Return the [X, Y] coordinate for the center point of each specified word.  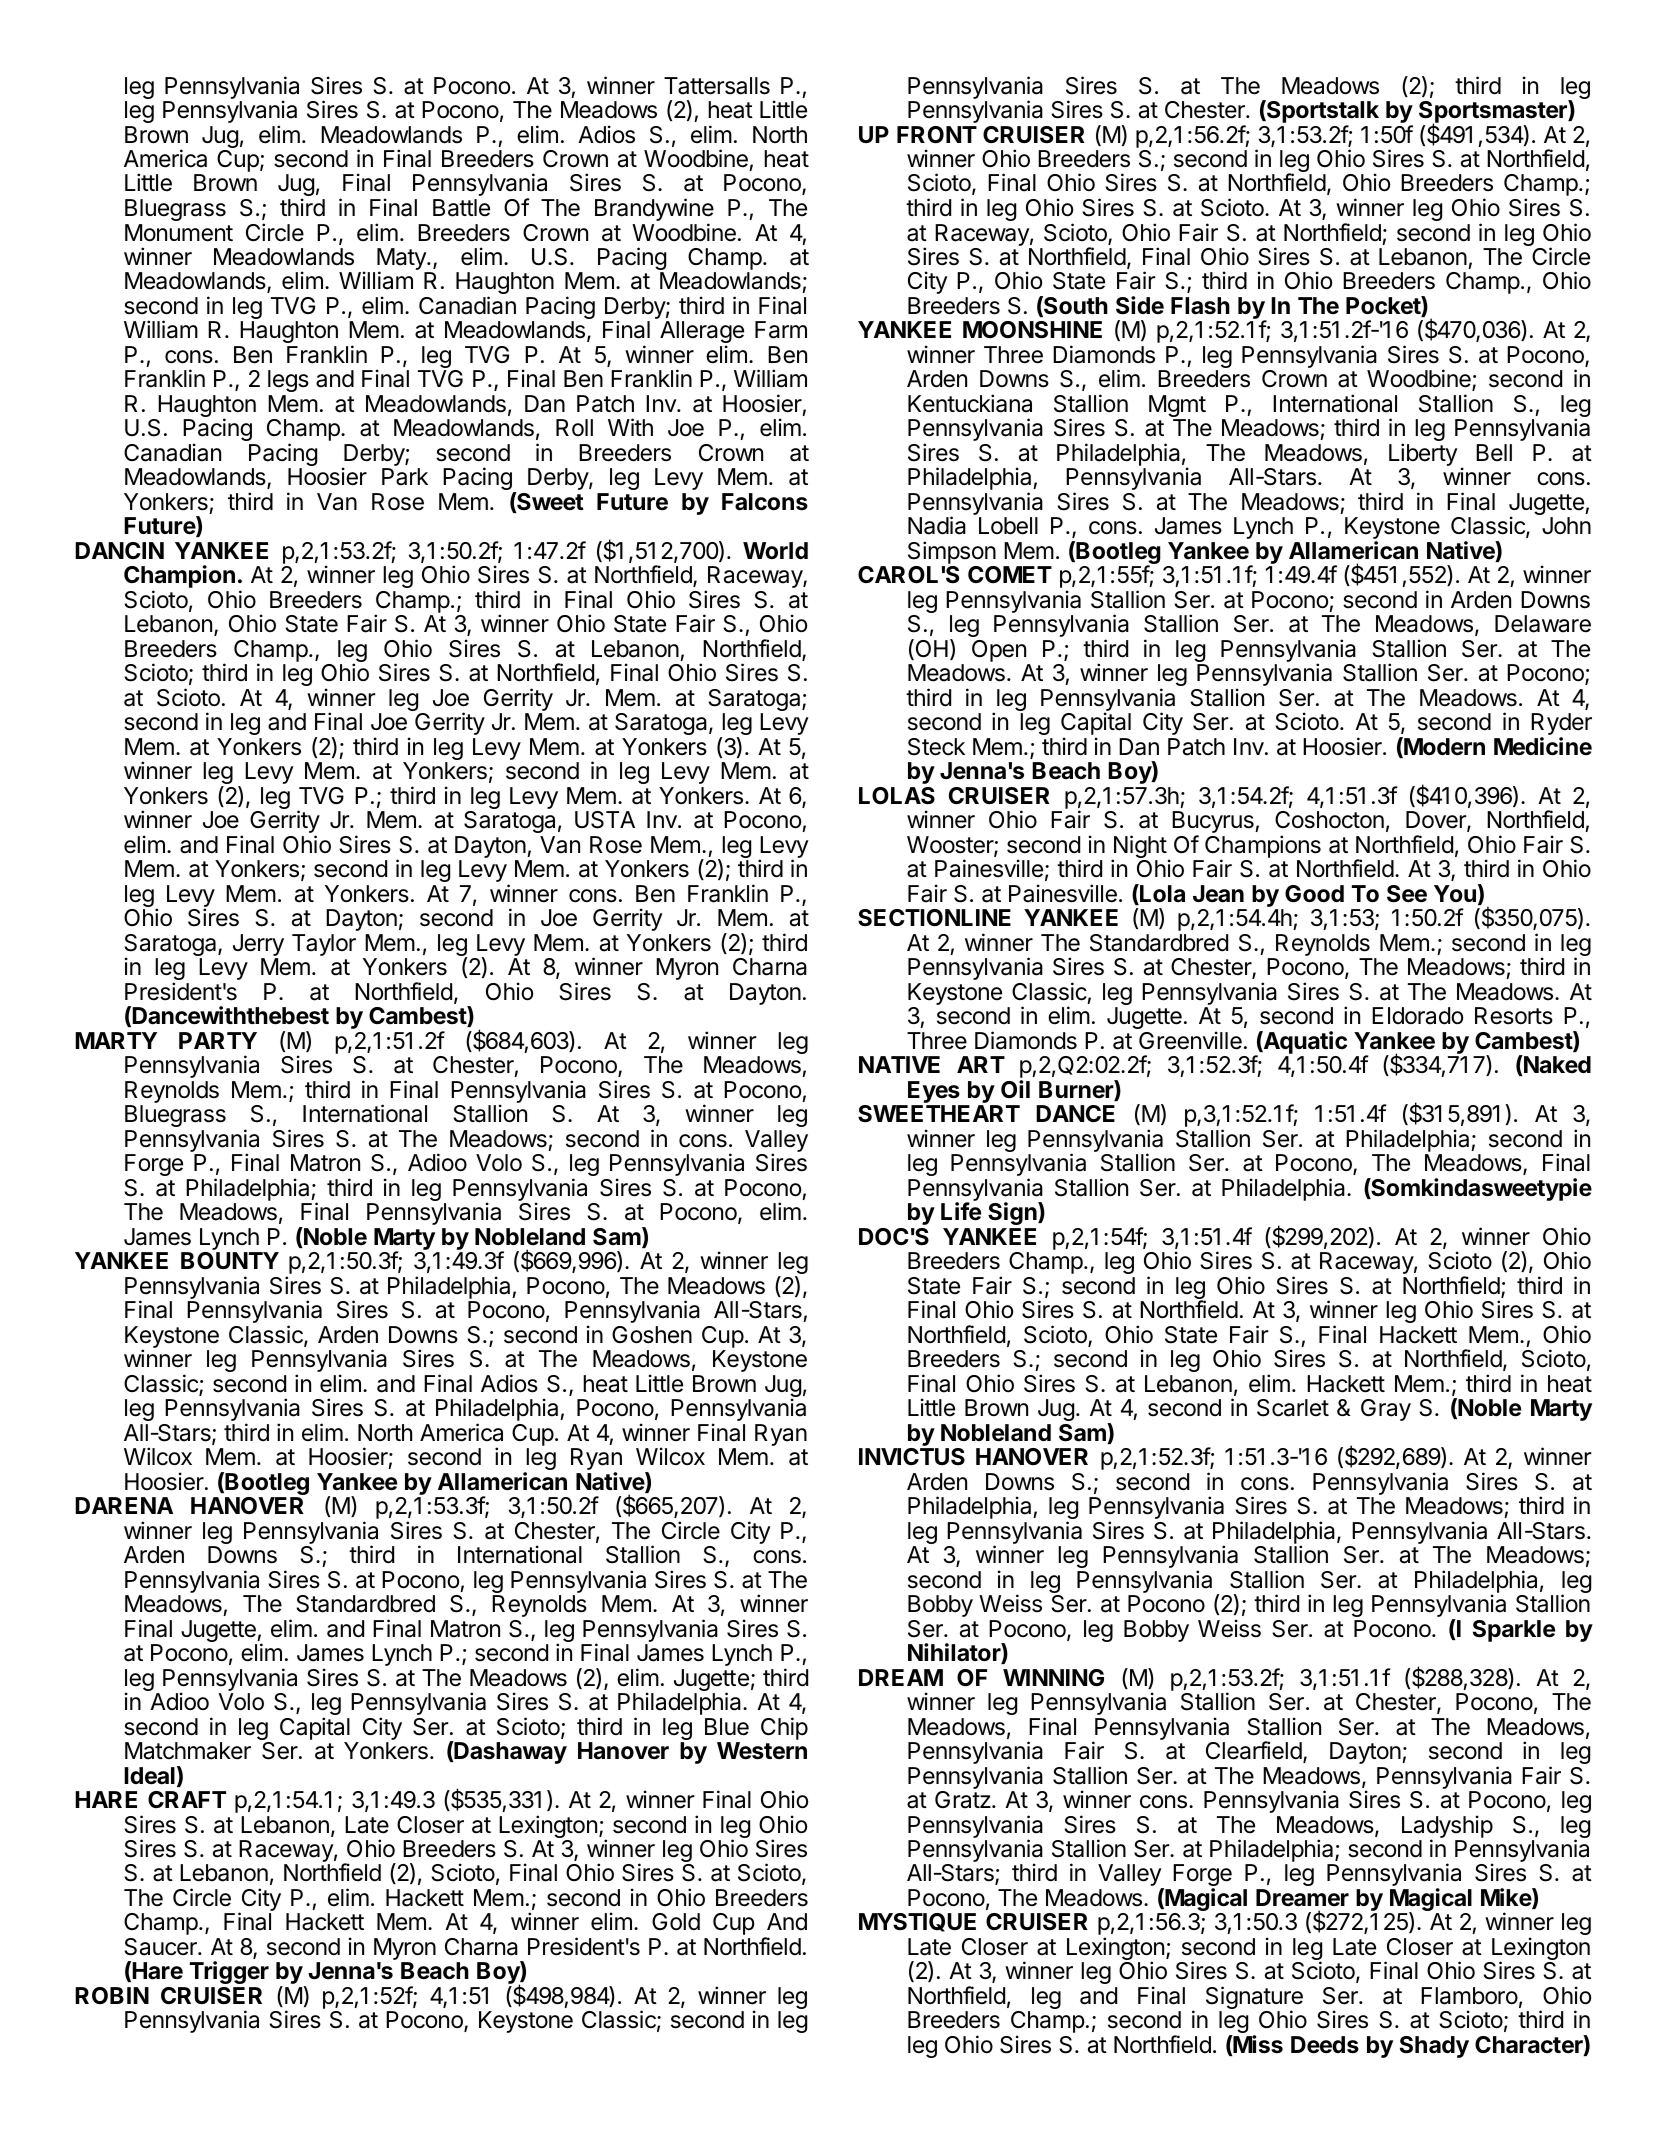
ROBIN [112, 1995]
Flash [1200, 306]
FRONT [937, 135]
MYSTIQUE [917, 1922]
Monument [179, 233]
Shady [1434, 2047]
